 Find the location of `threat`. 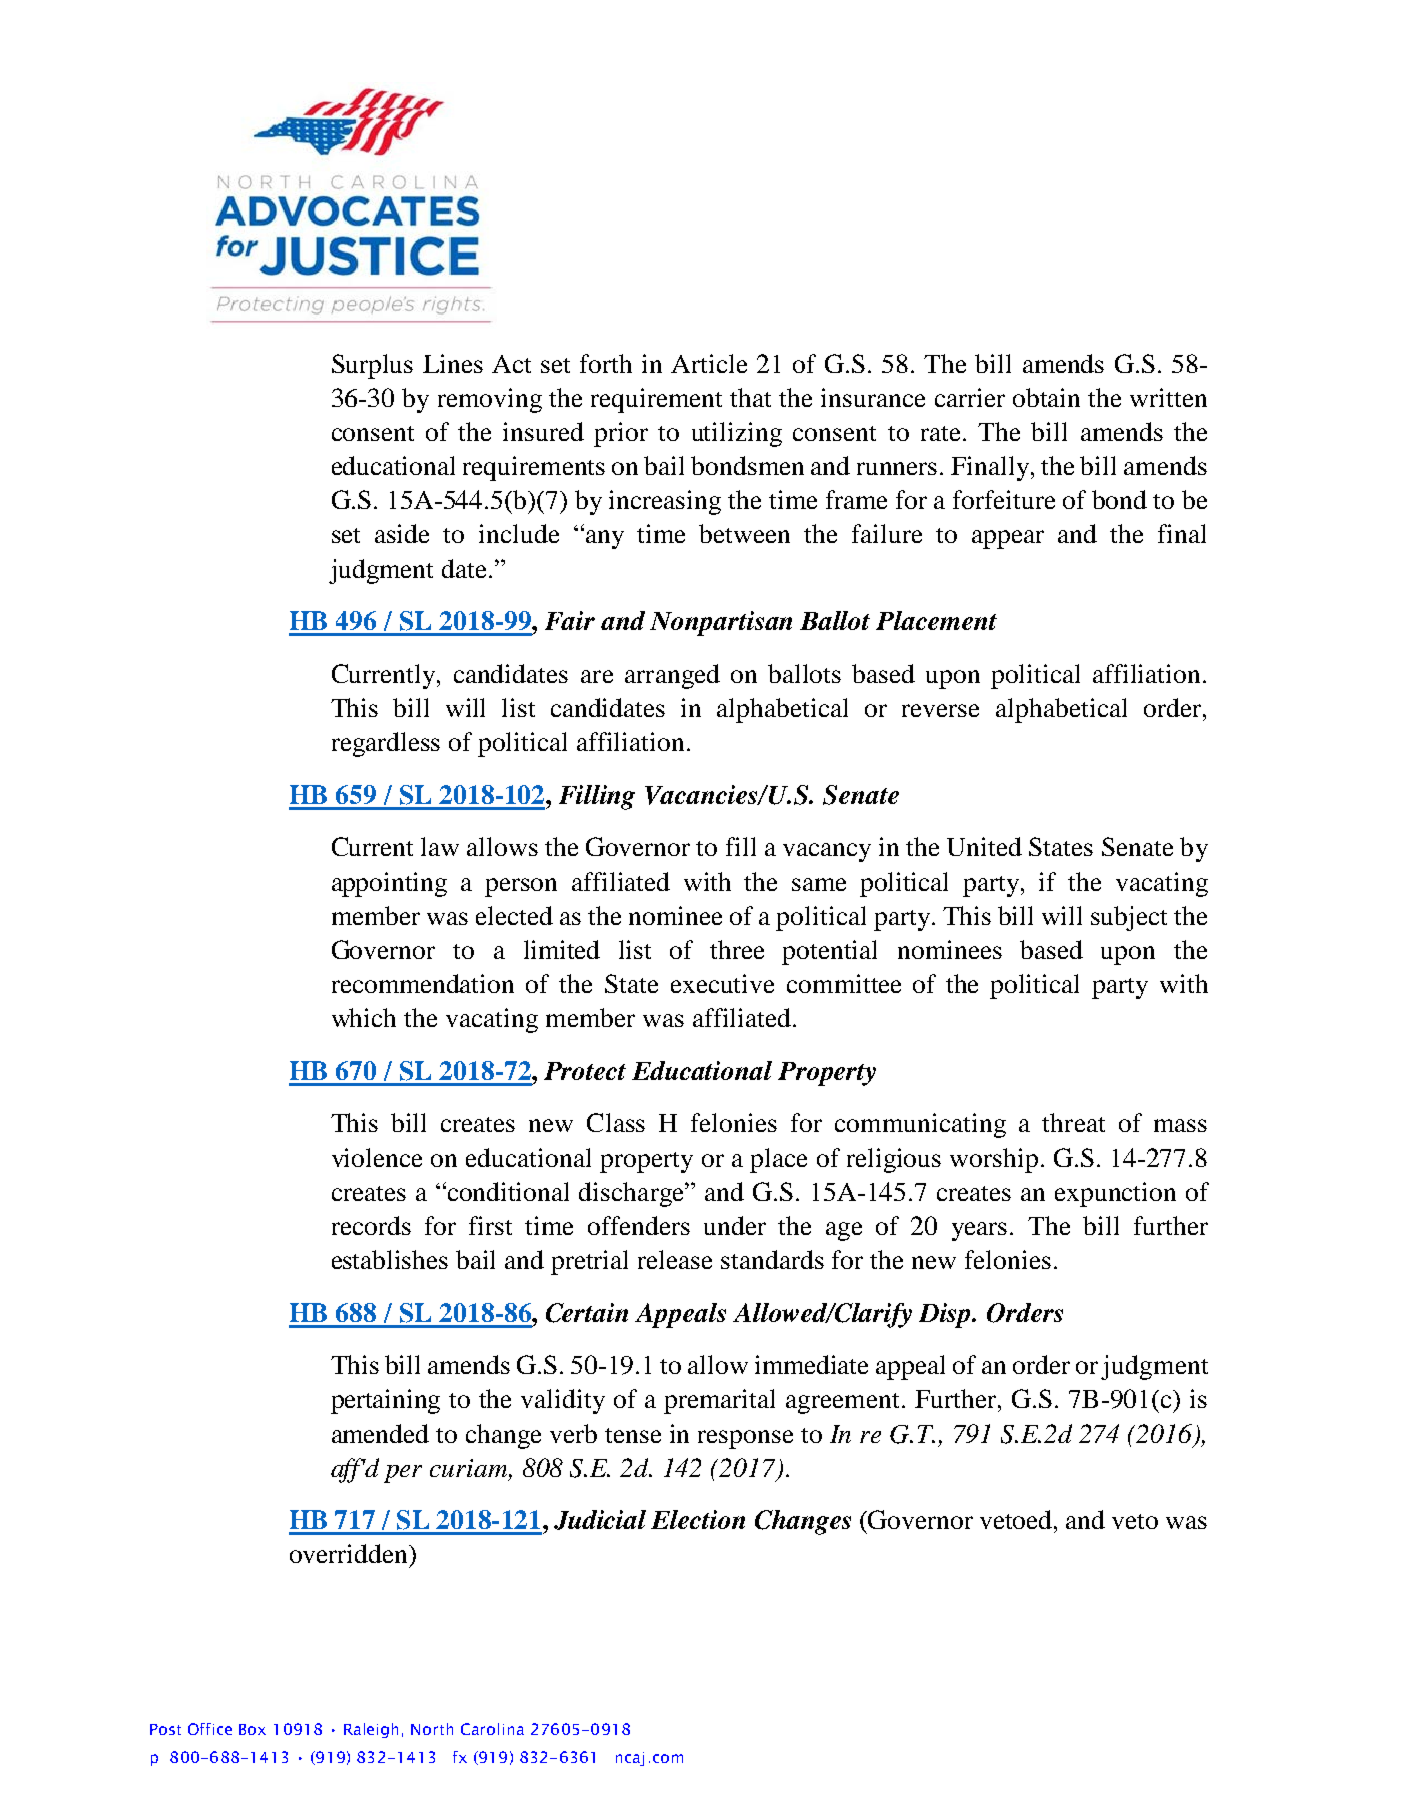

threat is located at coordinates (1073, 1122).
